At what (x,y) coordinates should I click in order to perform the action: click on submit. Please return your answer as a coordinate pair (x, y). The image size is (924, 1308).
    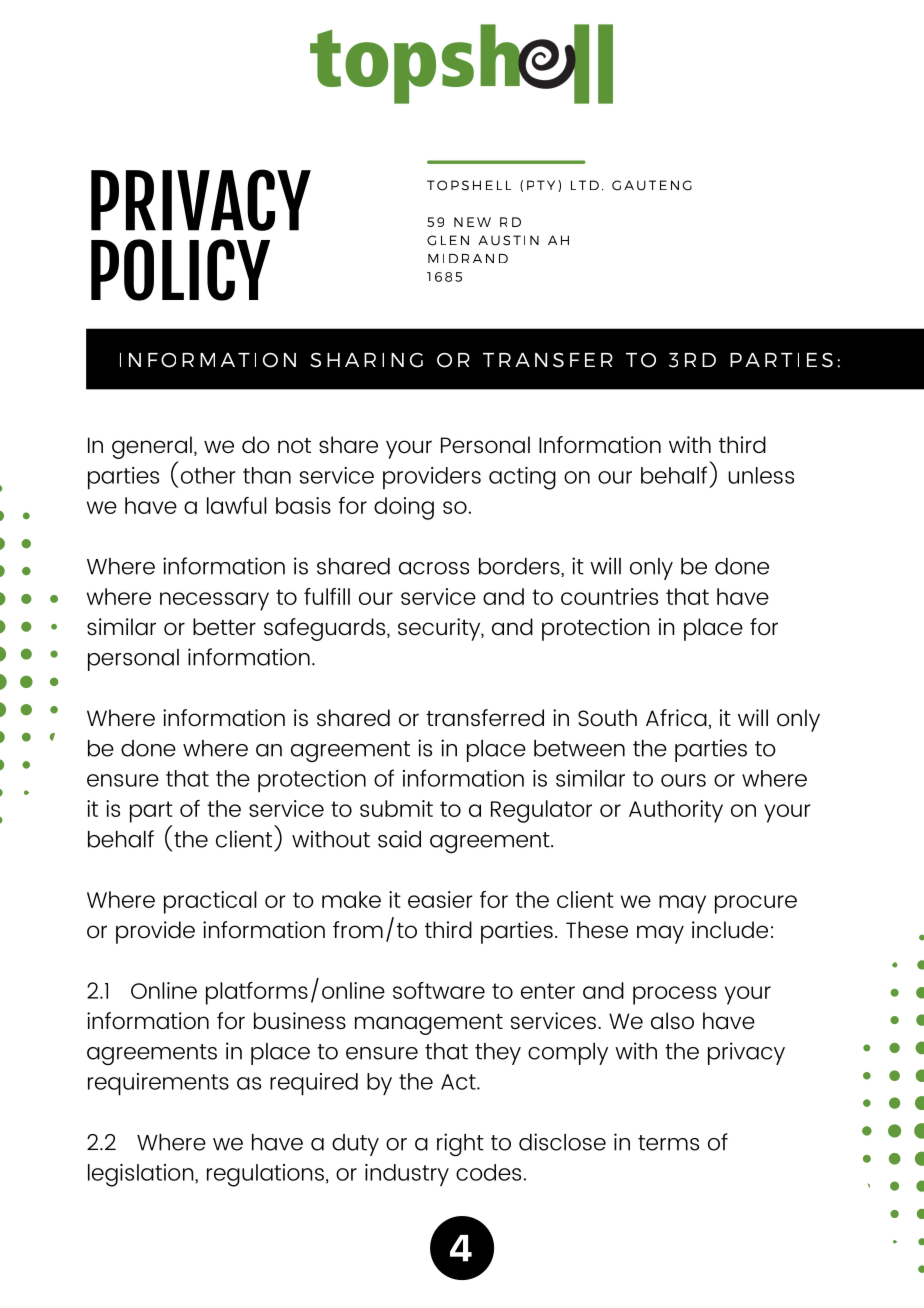
    Looking at the image, I should click on (396, 808).
